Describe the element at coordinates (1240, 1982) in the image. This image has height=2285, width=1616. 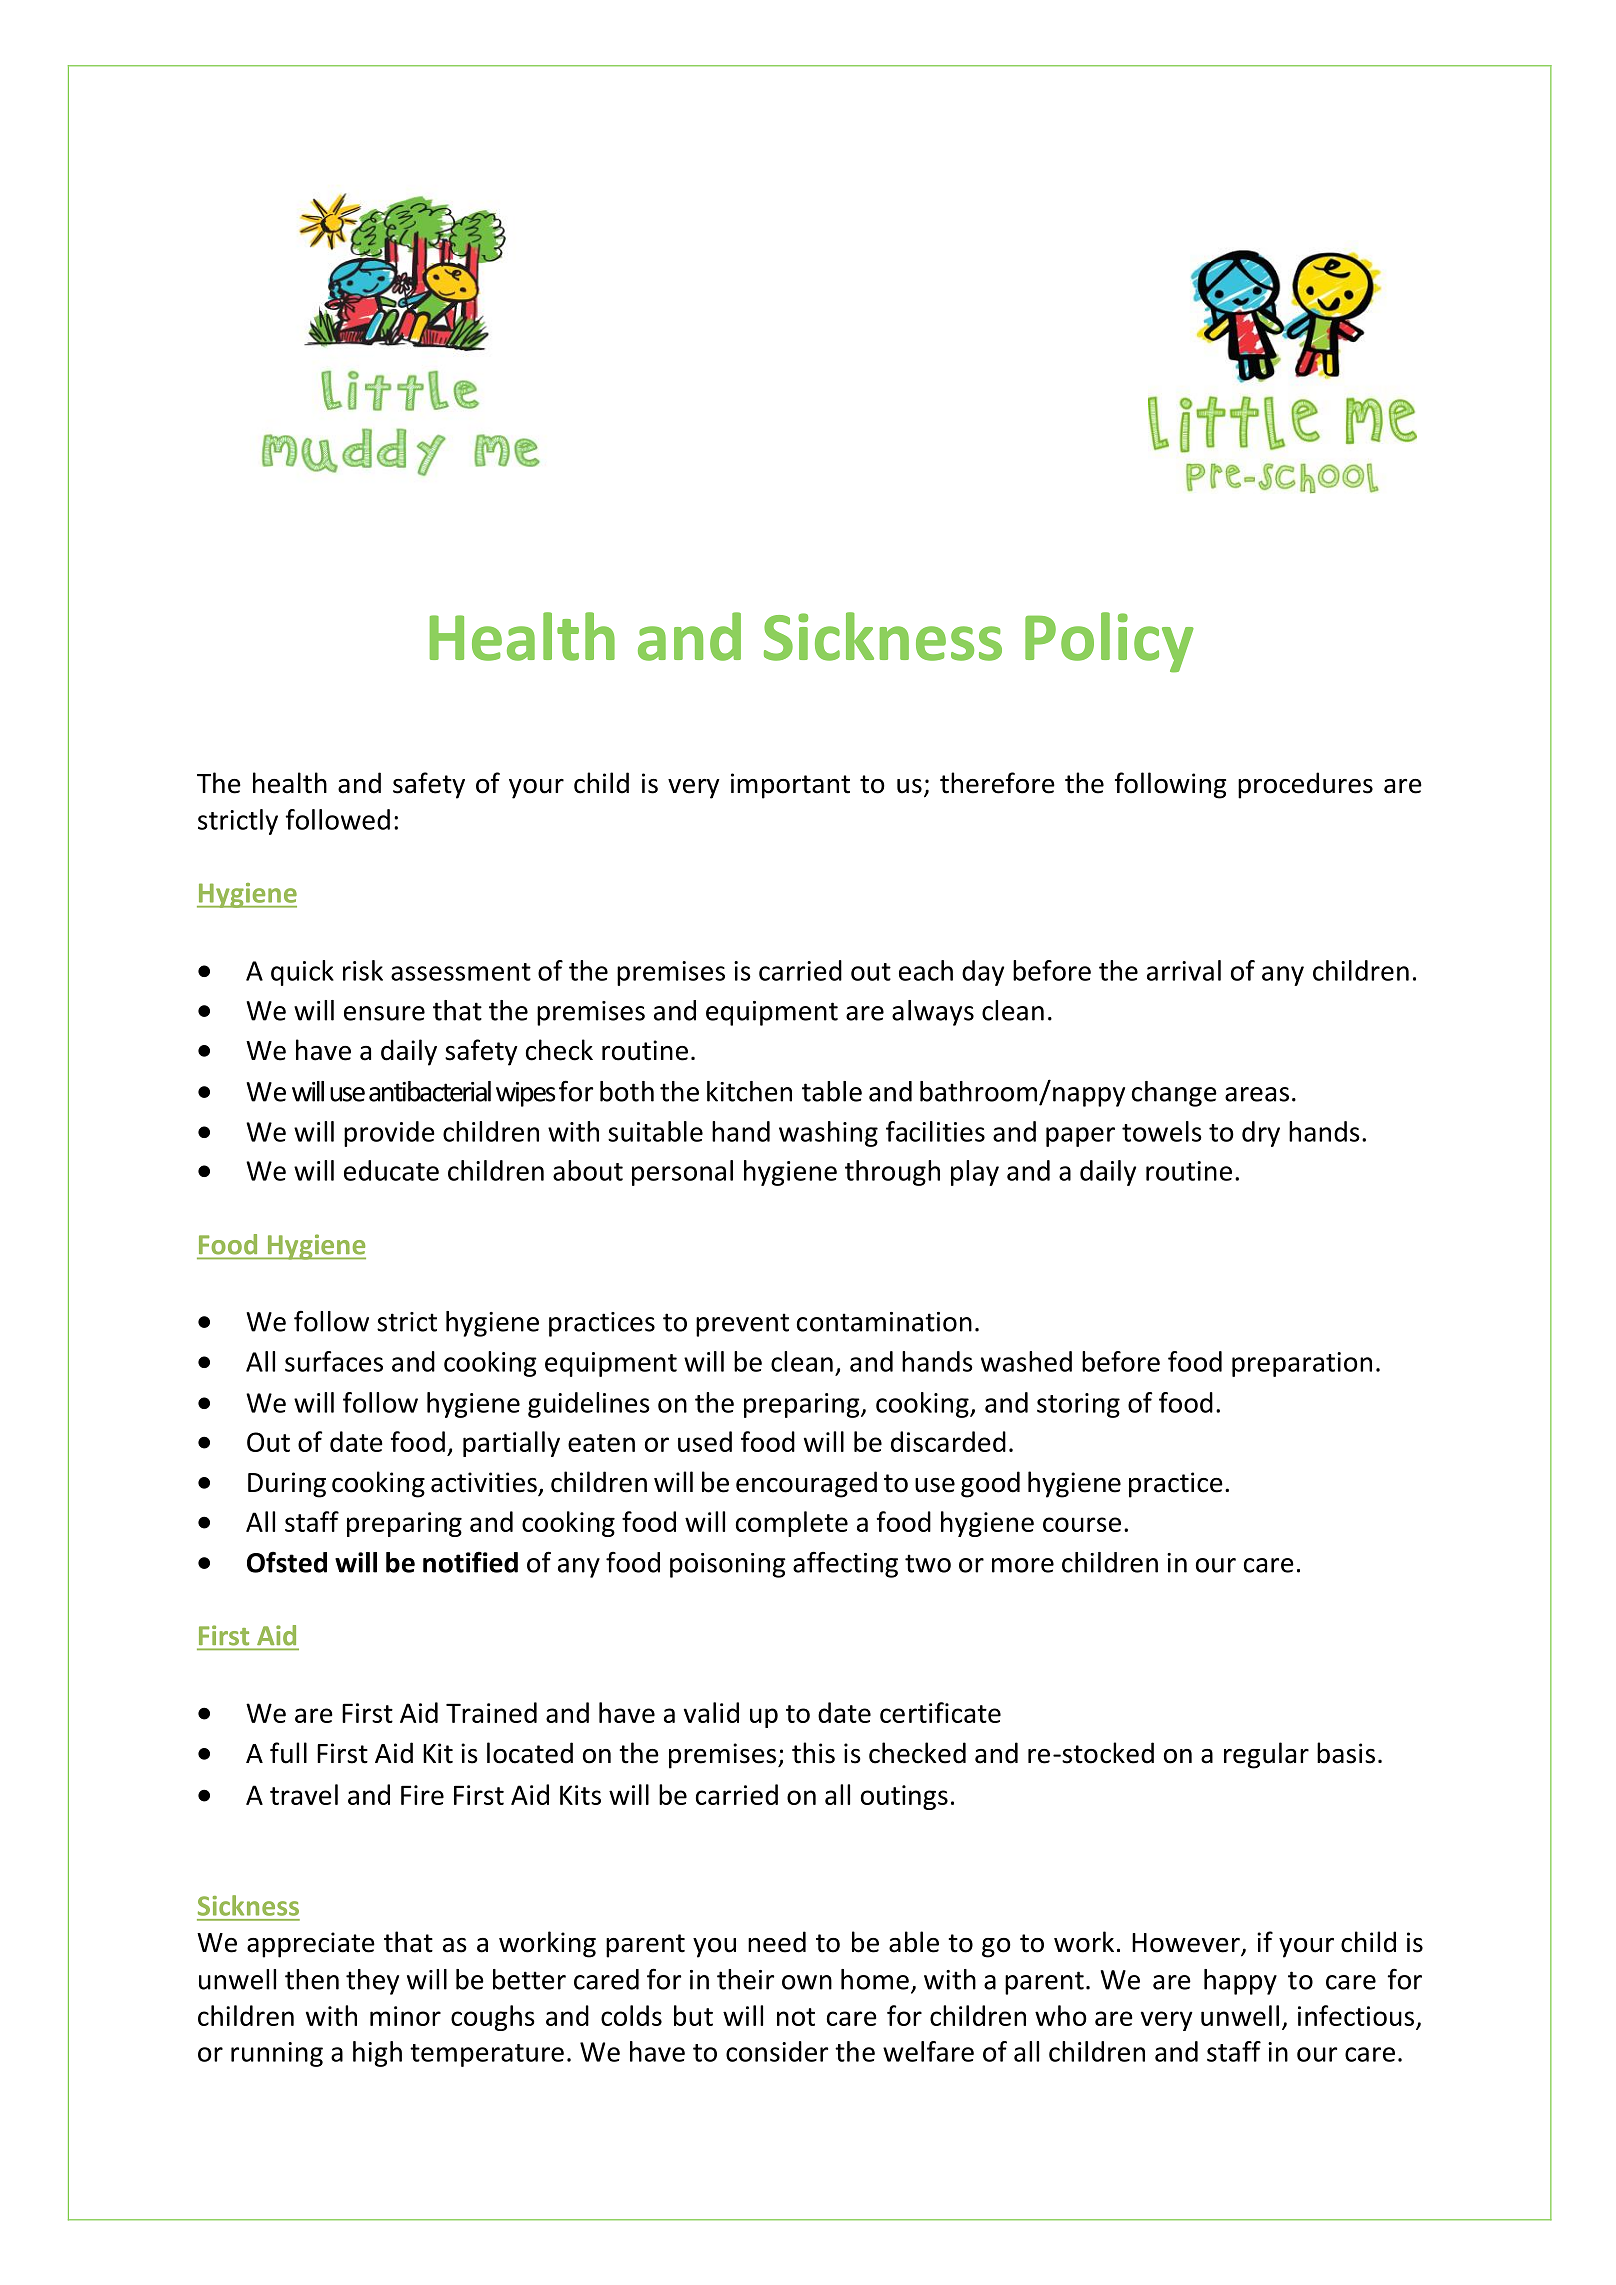
I see `happy` at that location.
